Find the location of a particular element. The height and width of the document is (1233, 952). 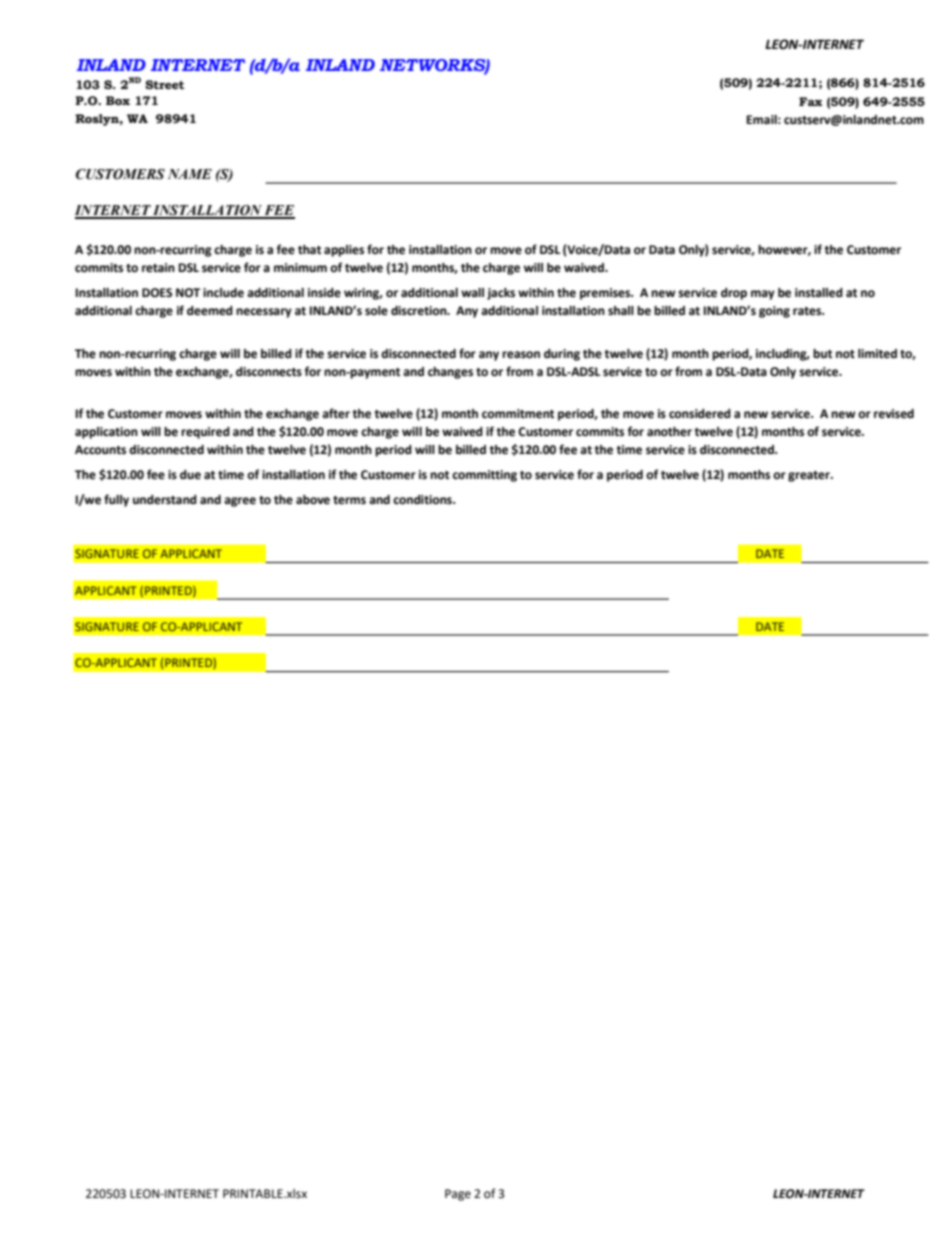

Page is located at coordinates (458, 1195).
